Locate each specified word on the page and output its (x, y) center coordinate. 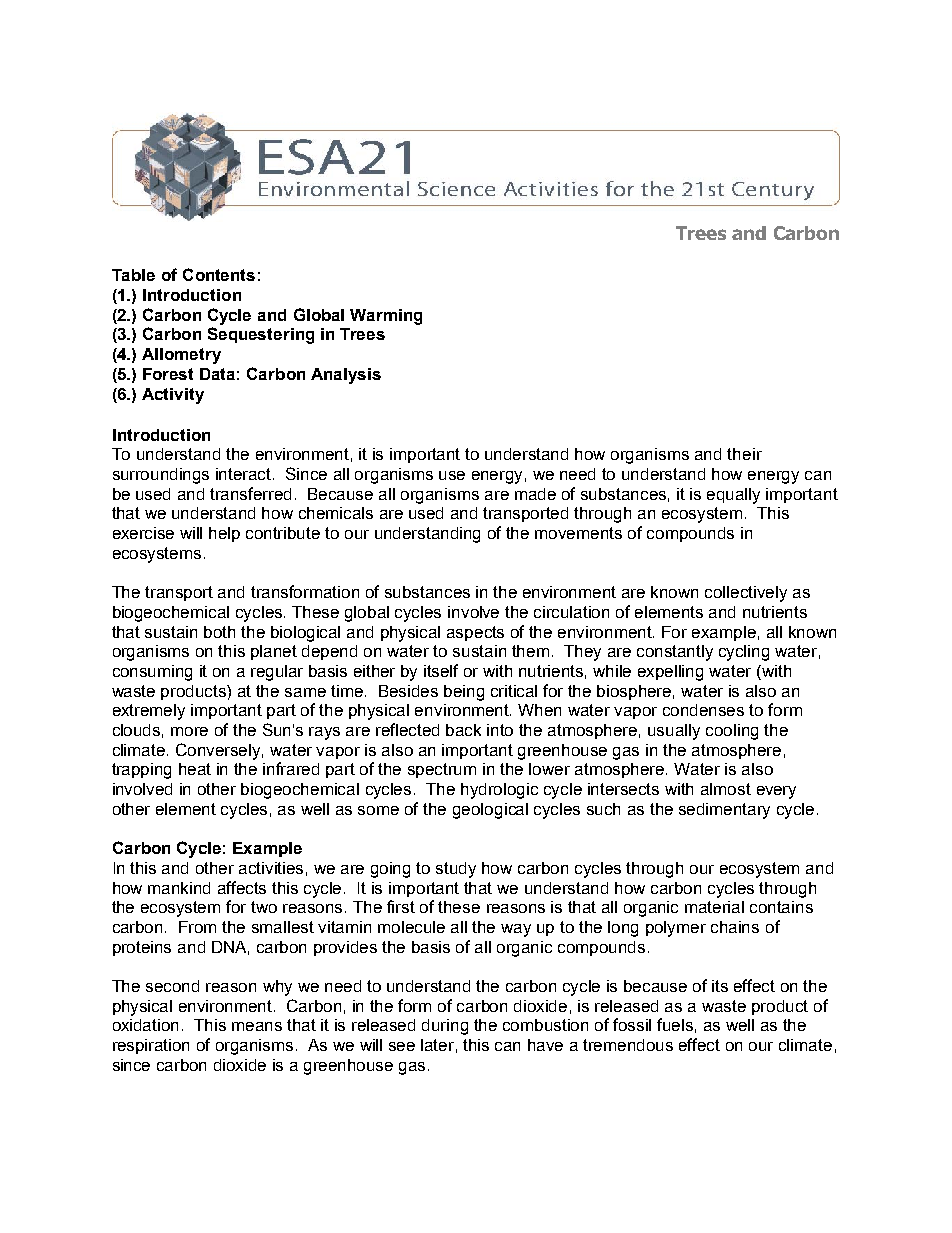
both (219, 632)
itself (441, 670)
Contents (219, 274)
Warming (386, 317)
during (445, 1027)
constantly (675, 653)
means (257, 1026)
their (744, 454)
